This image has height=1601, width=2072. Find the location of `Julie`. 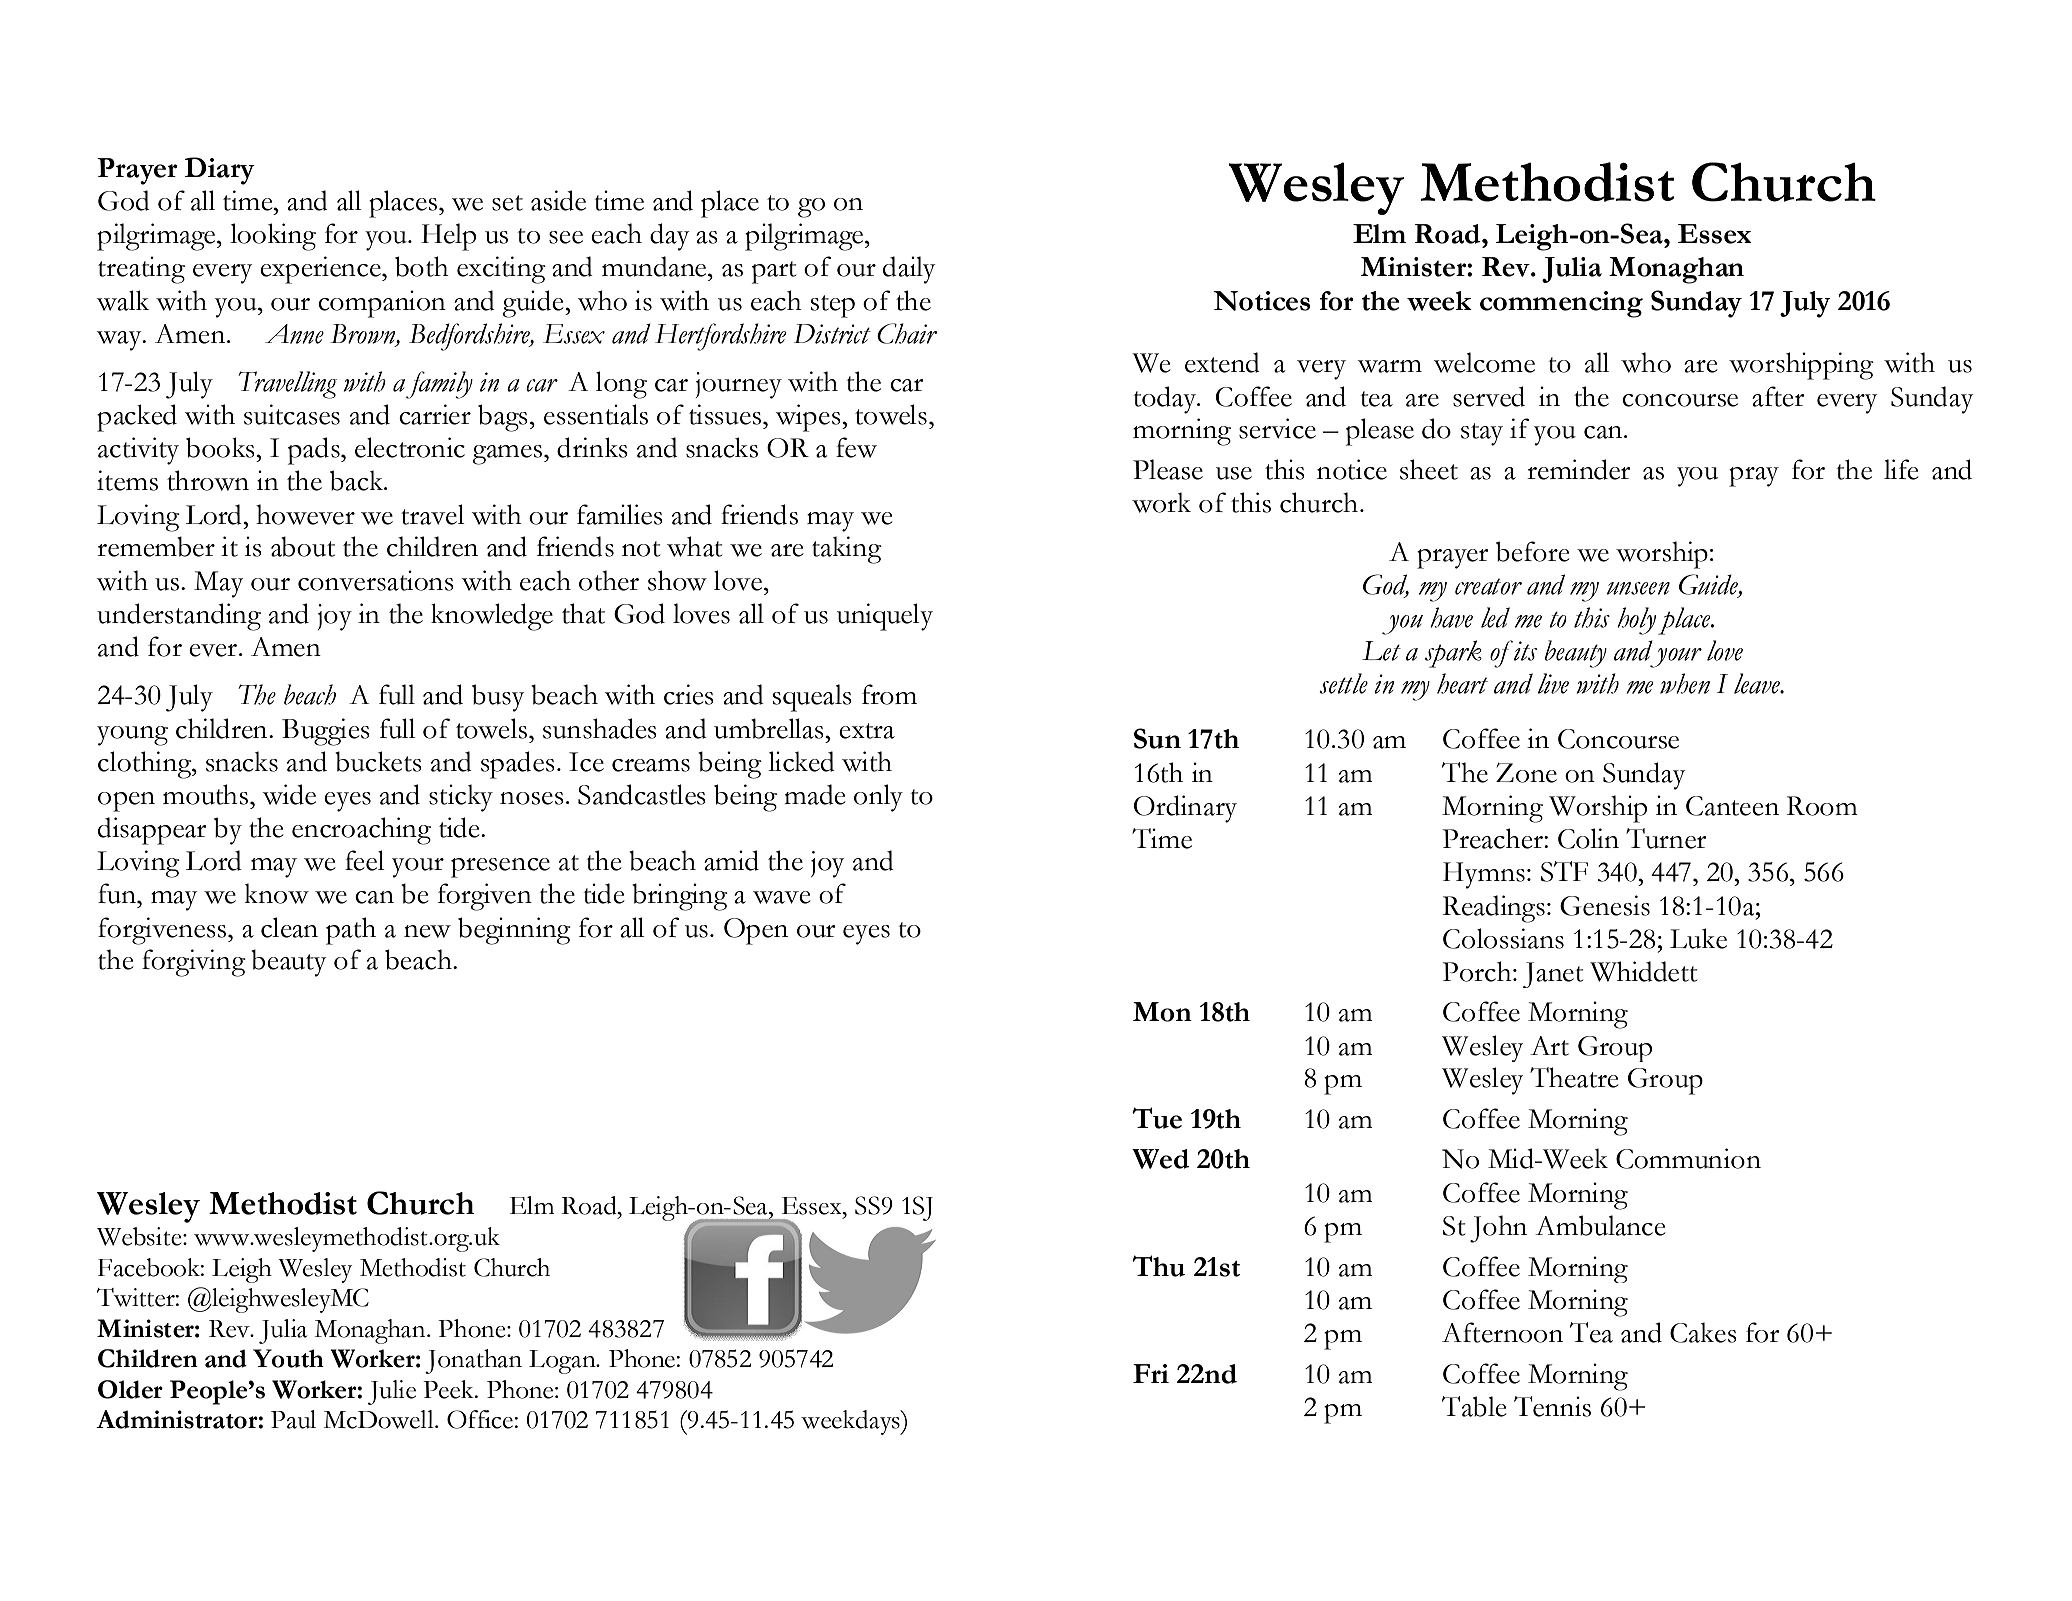

Julie is located at coordinates (392, 1392).
